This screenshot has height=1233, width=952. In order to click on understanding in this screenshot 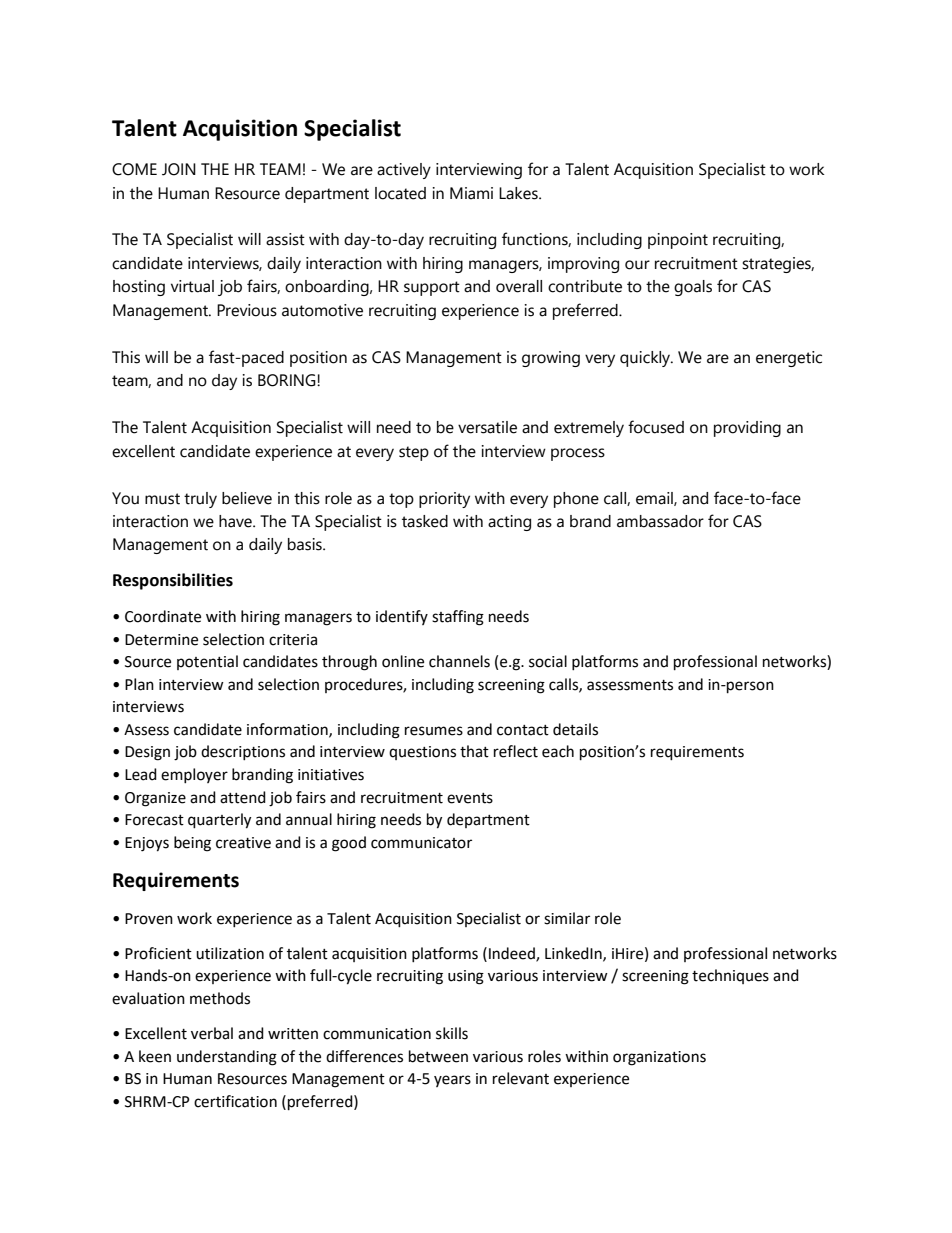, I will do `click(227, 1058)`.
